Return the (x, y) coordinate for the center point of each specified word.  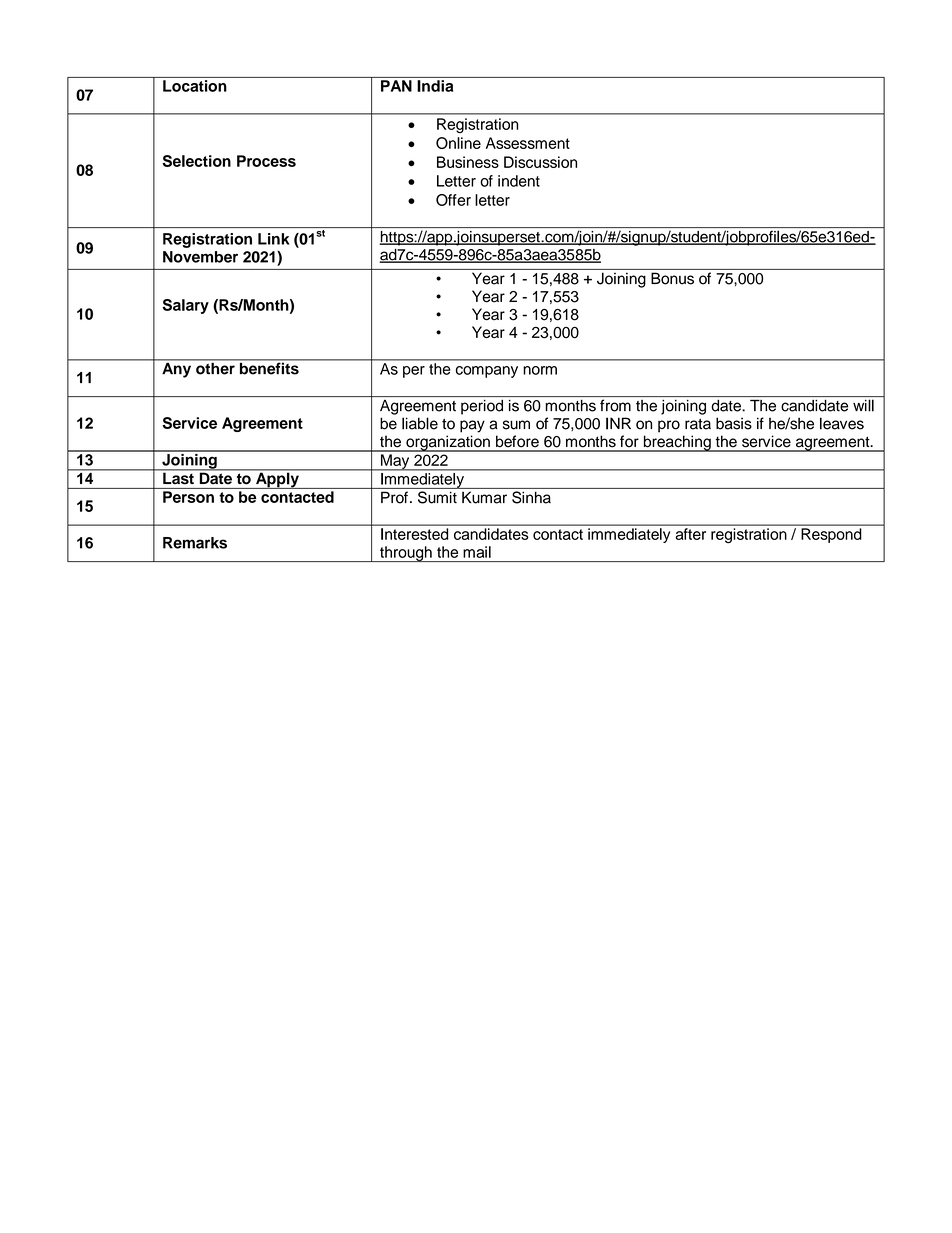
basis (734, 423)
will (863, 405)
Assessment (528, 143)
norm (540, 370)
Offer (453, 200)
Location (195, 86)
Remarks (195, 543)
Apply (277, 479)
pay (472, 426)
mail (477, 552)
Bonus (672, 278)
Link (273, 239)
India (435, 86)
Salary (185, 306)
